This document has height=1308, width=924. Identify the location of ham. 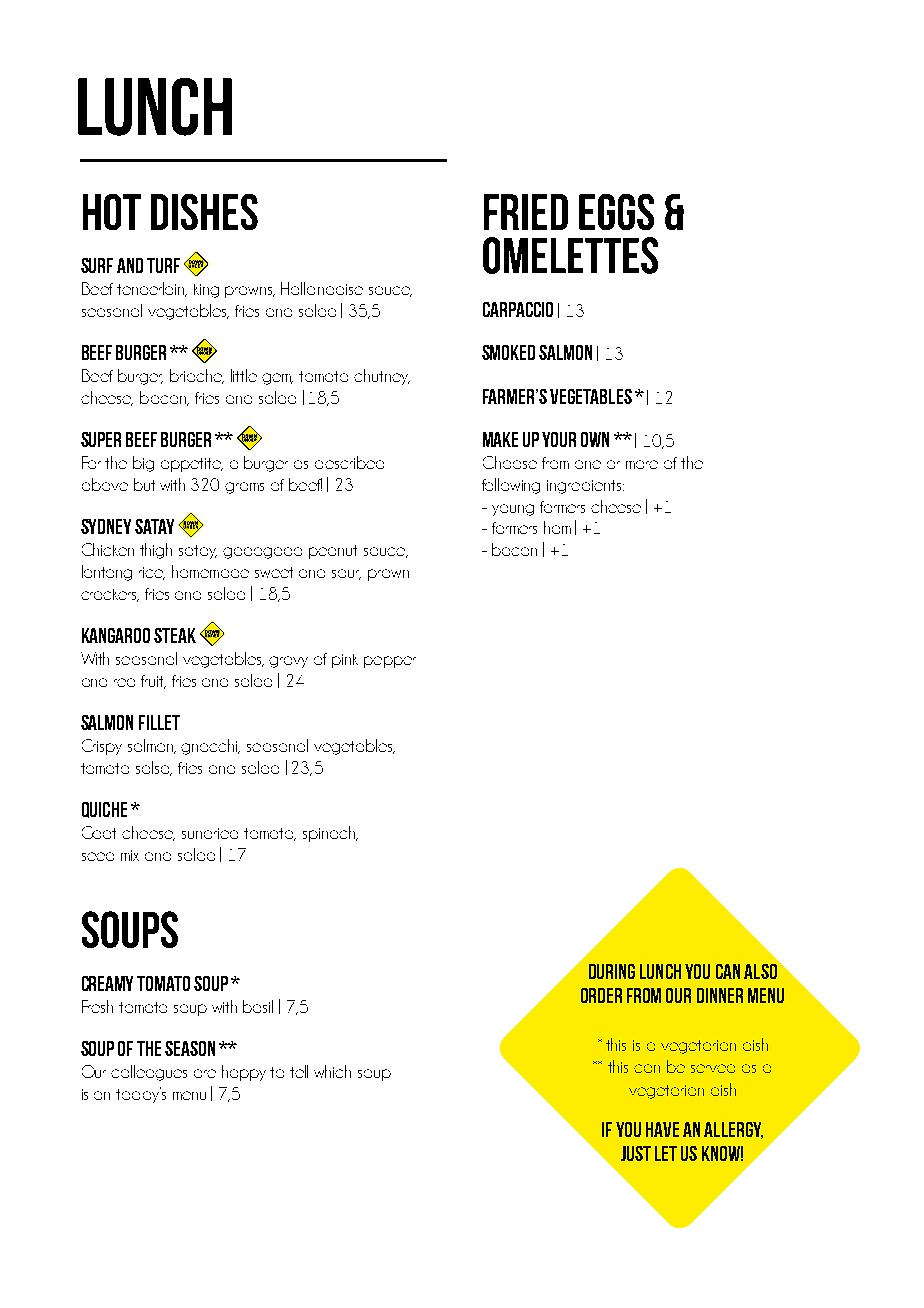
(557, 527).
